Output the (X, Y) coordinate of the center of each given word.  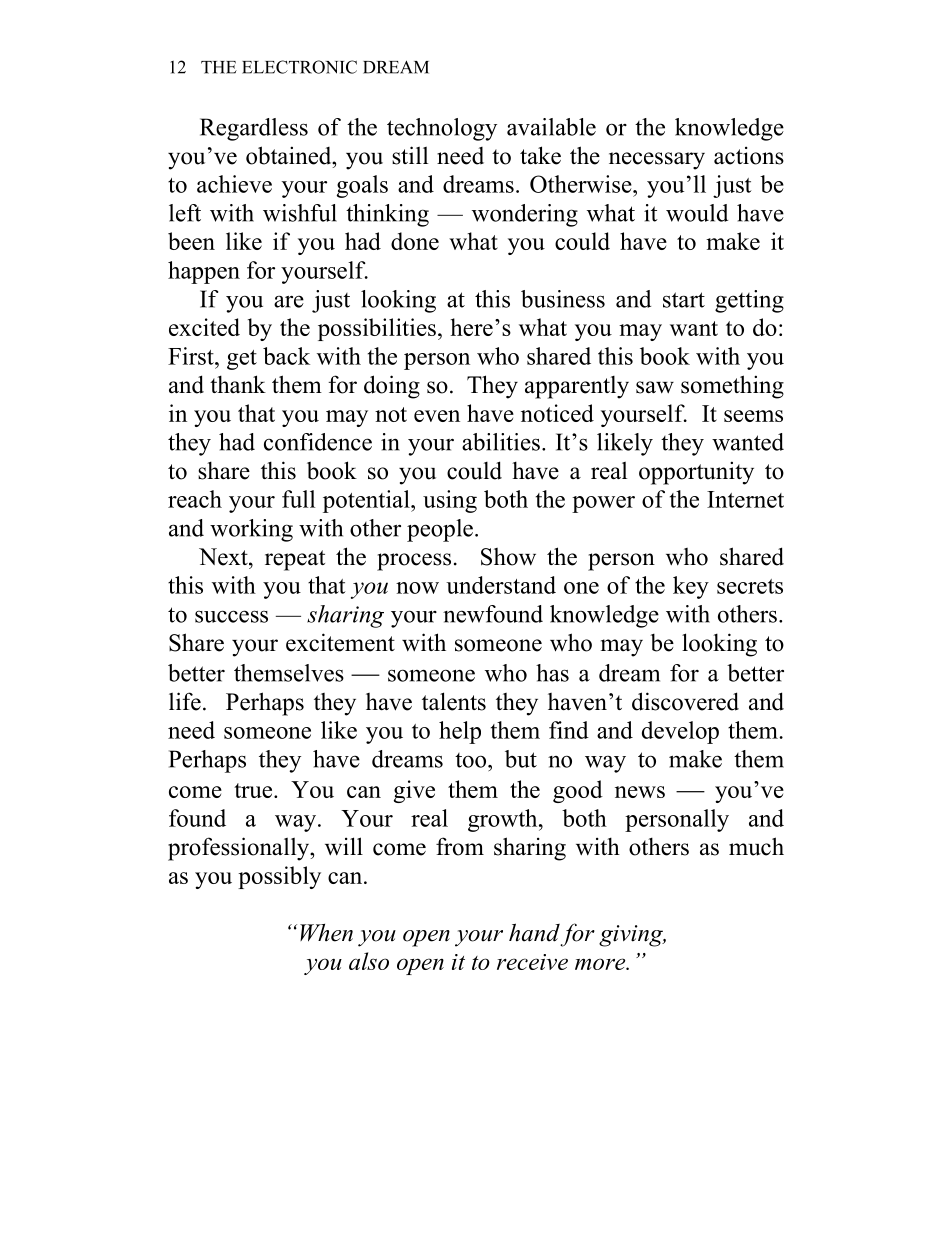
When (326, 933)
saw (655, 387)
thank (238, 384)
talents (454, 701)
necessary (657, 161)
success (231, 616)
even (437, 416)
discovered (685, 701)
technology (442, 129)
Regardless (254, 129)
